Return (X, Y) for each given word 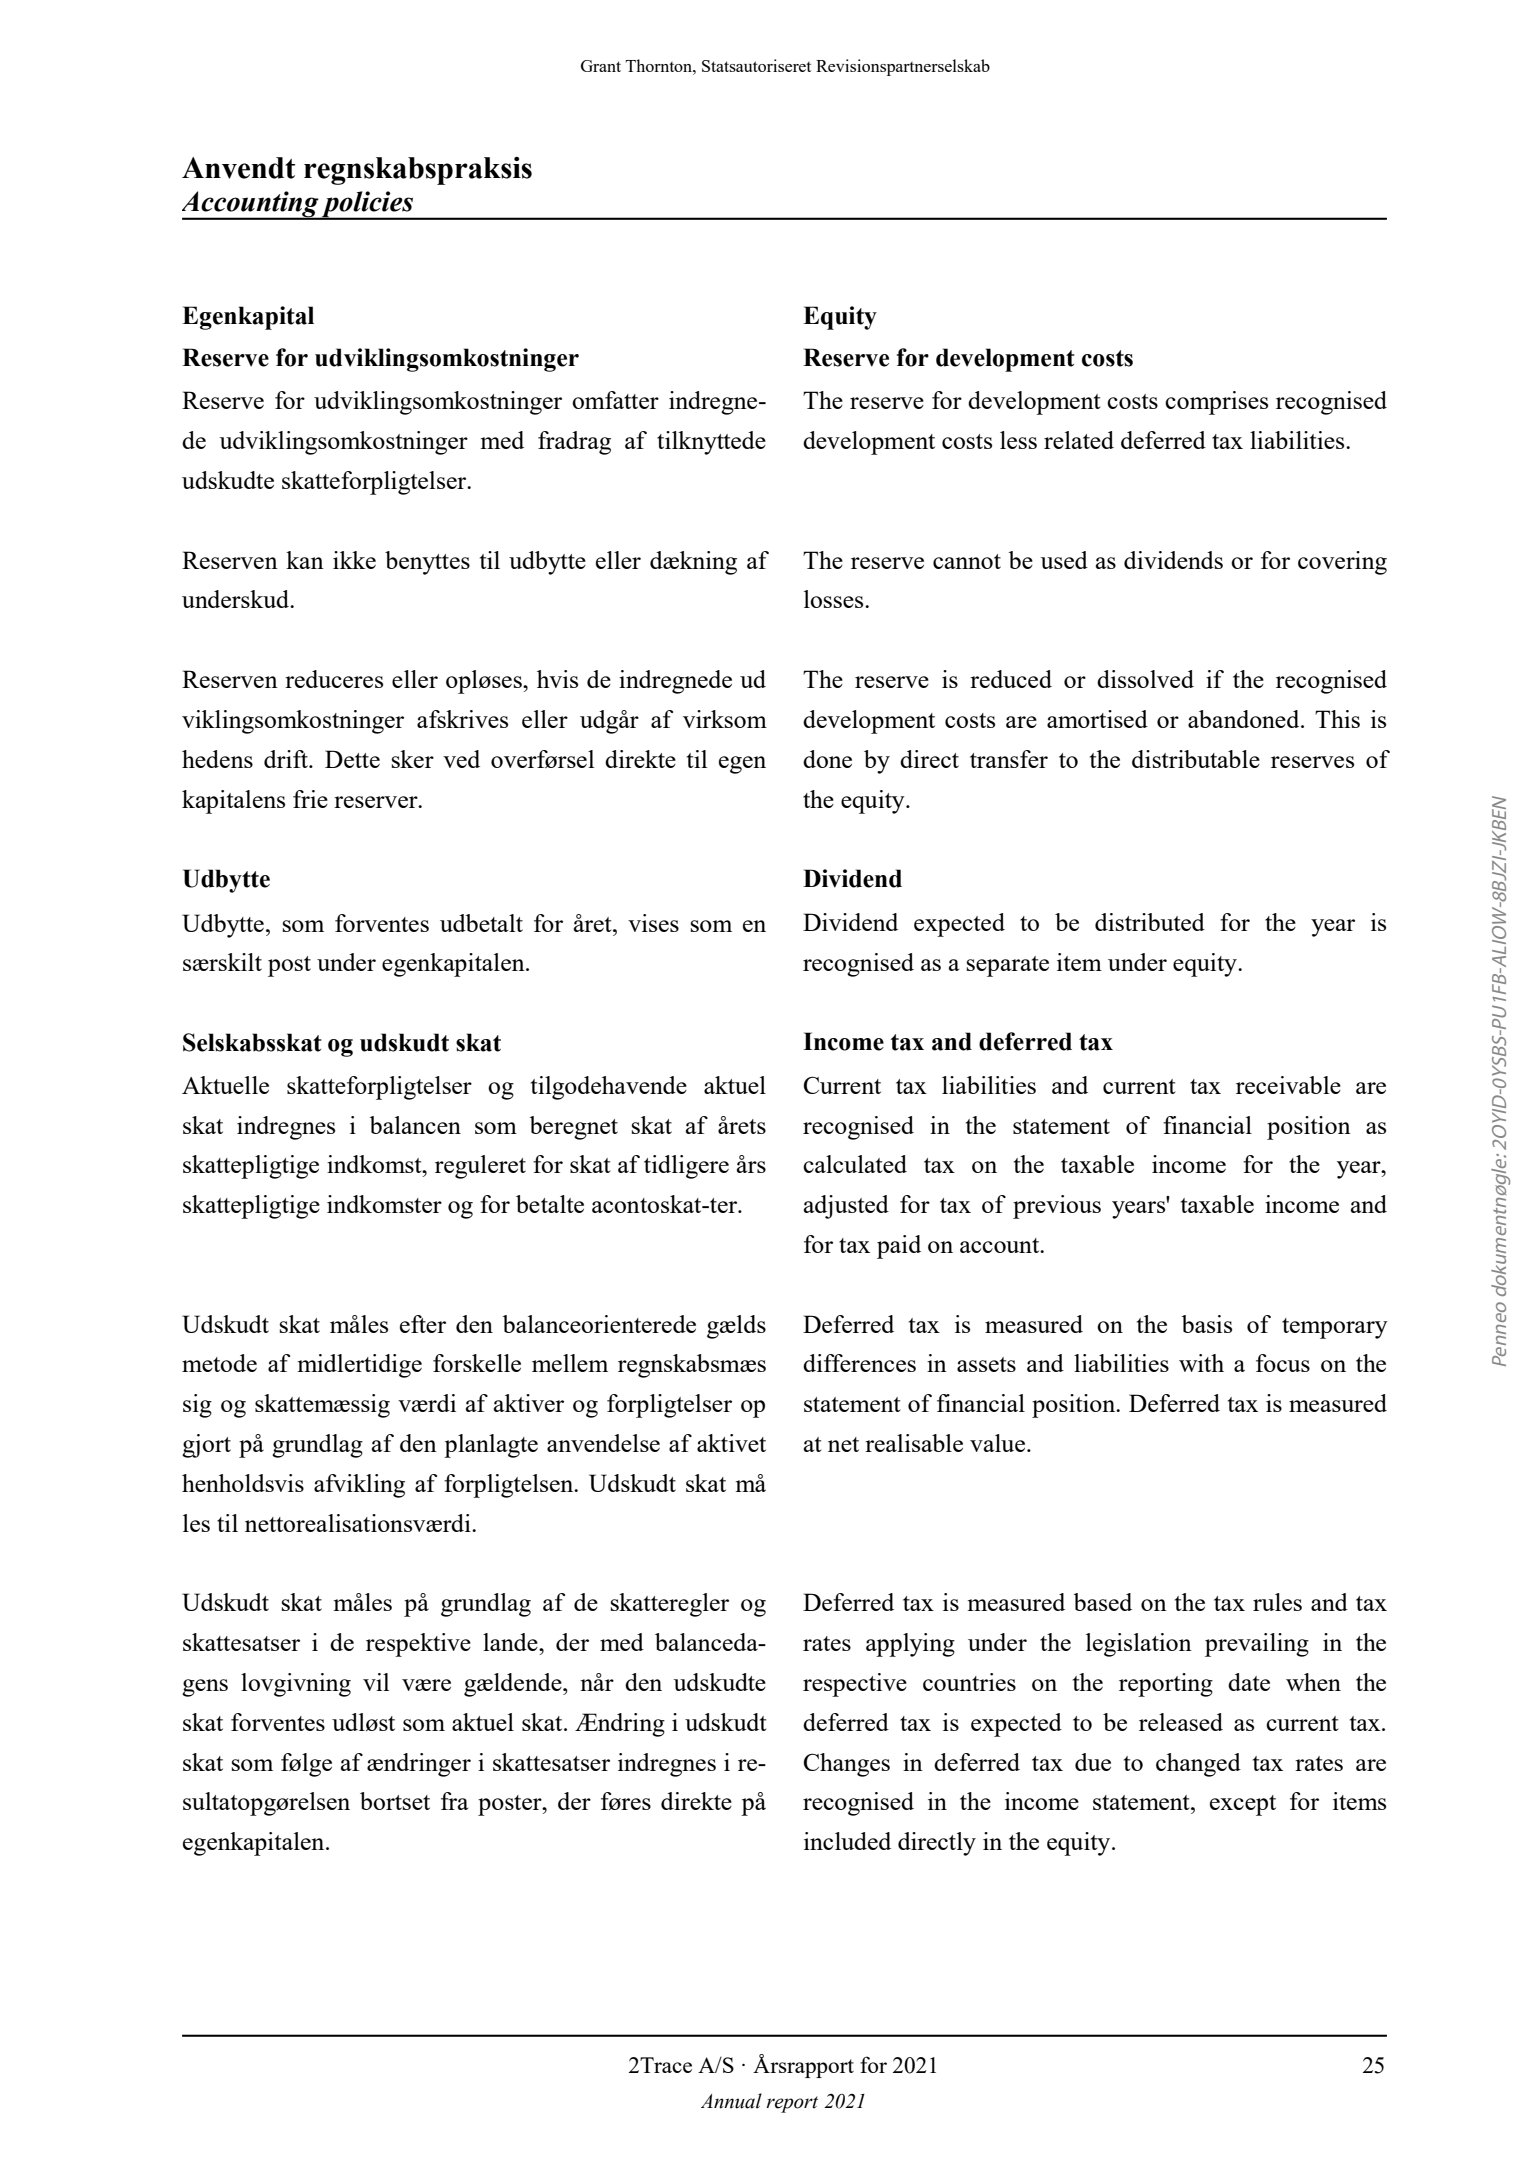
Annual (731, 2101)
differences (859, 1363)
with (1201, 1363)
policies (367, 205)
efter (423, 1324)
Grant (601, 66)
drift (287, 759)
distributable (1196, 759)
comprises (1216, 403)
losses (835, 599)
